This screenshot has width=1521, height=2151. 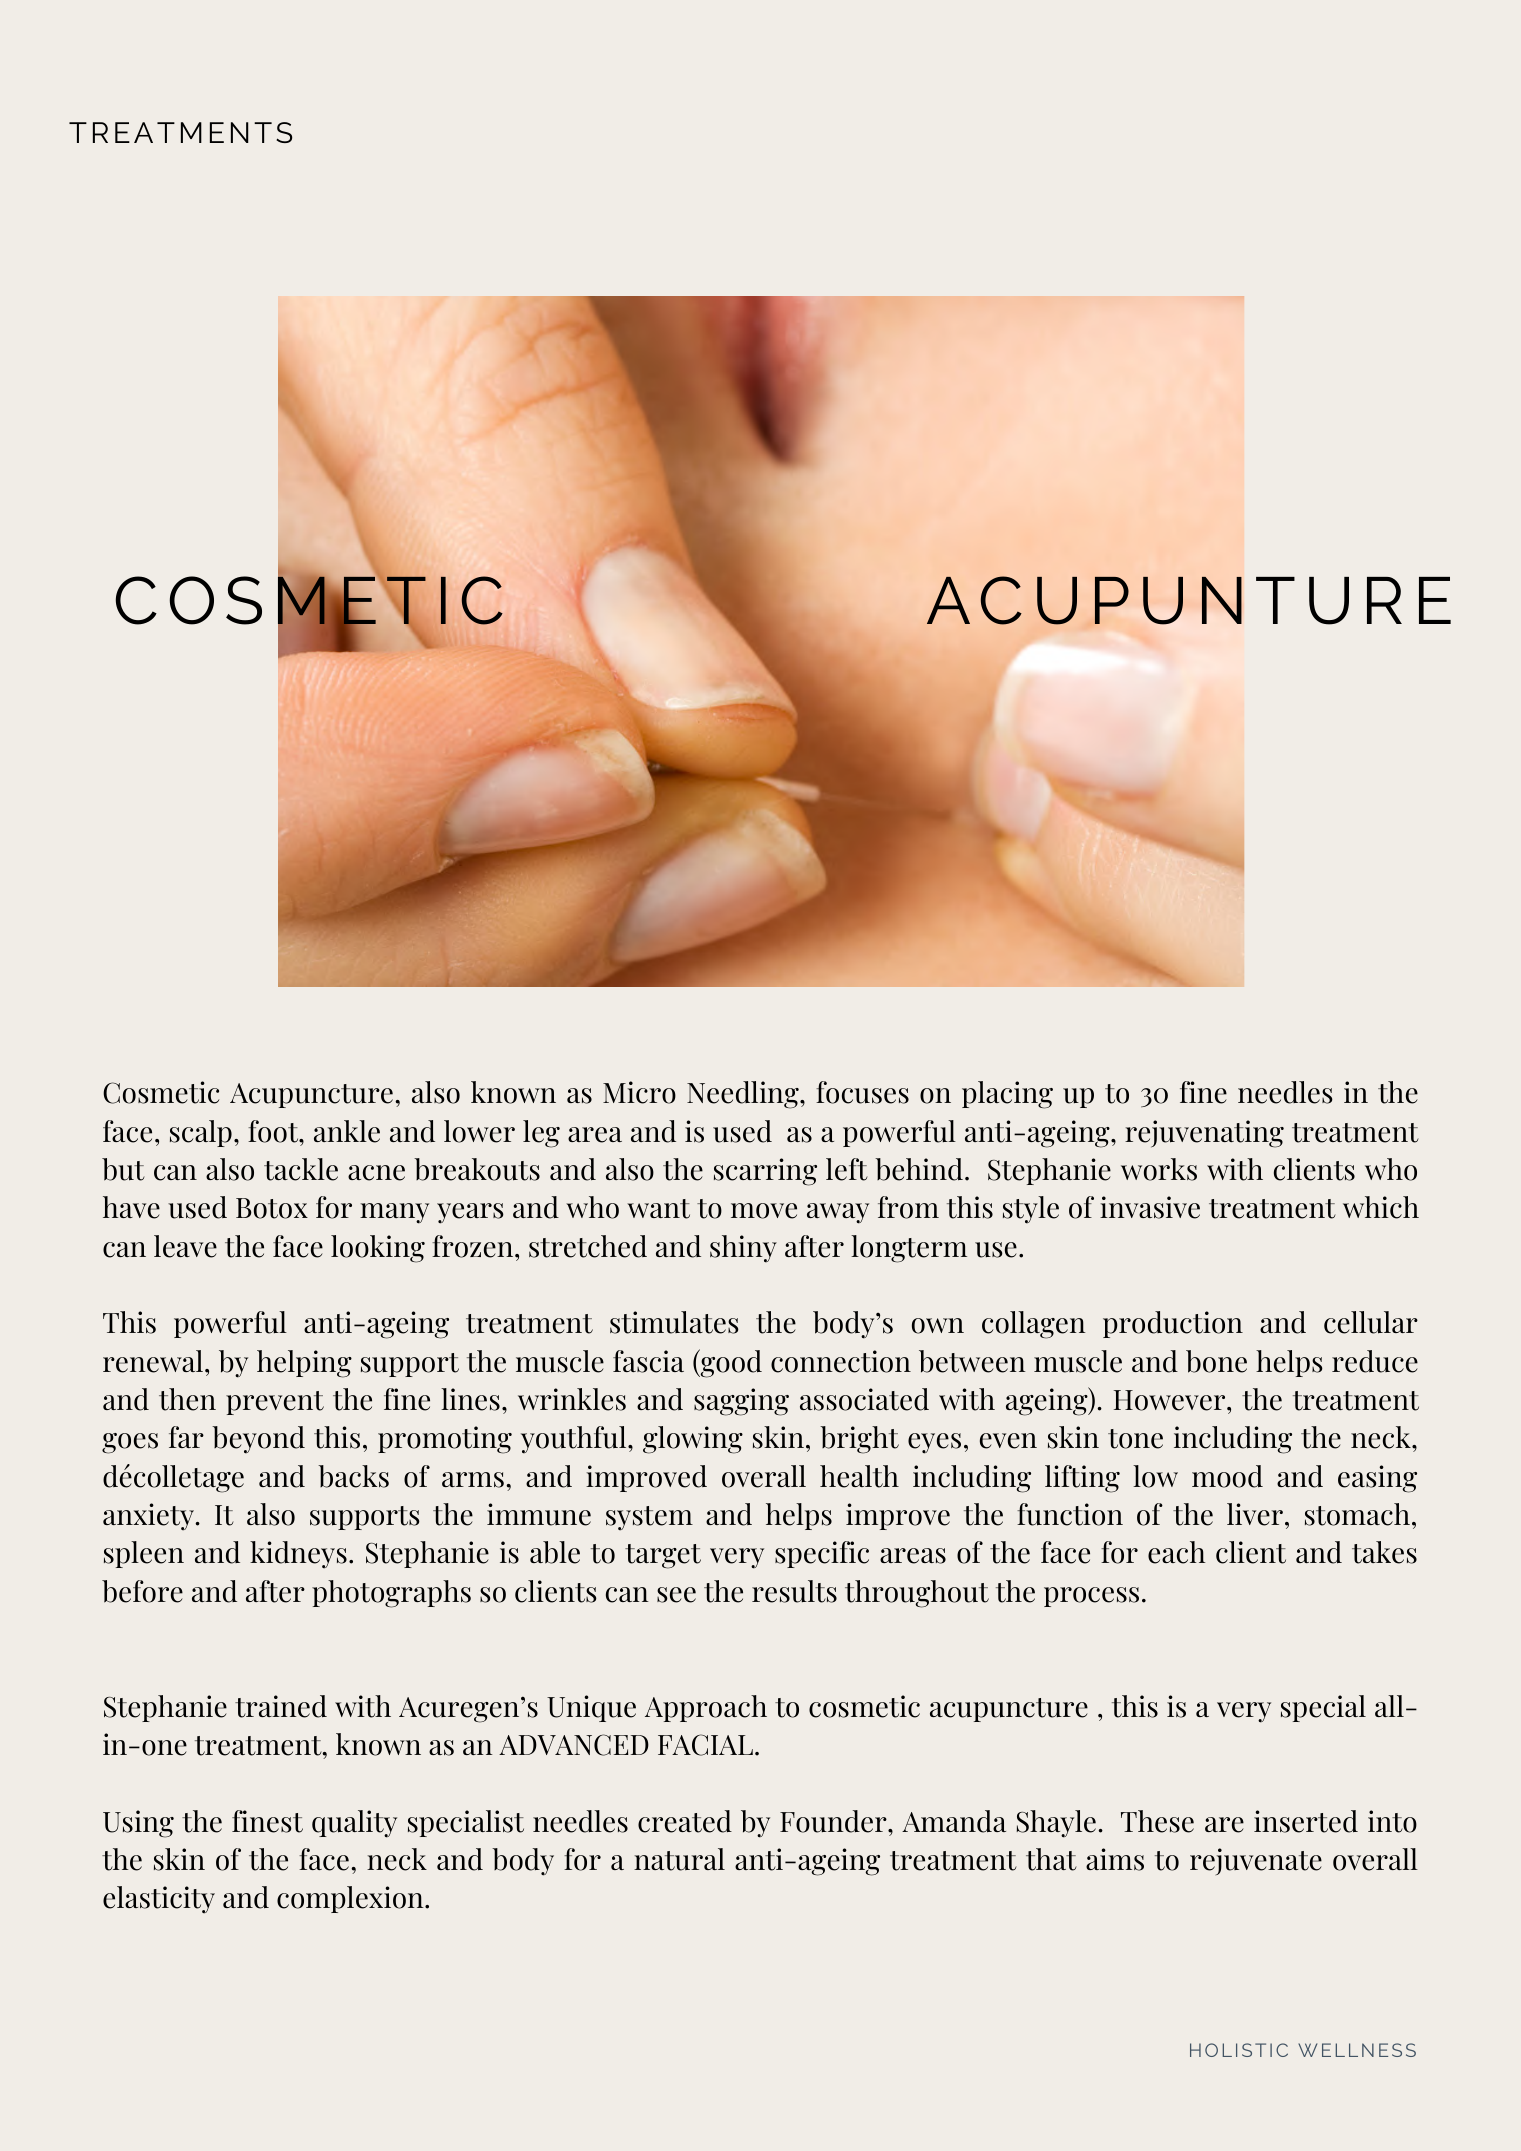 I want to click on inserted, so click(x=1306, y=1821).
